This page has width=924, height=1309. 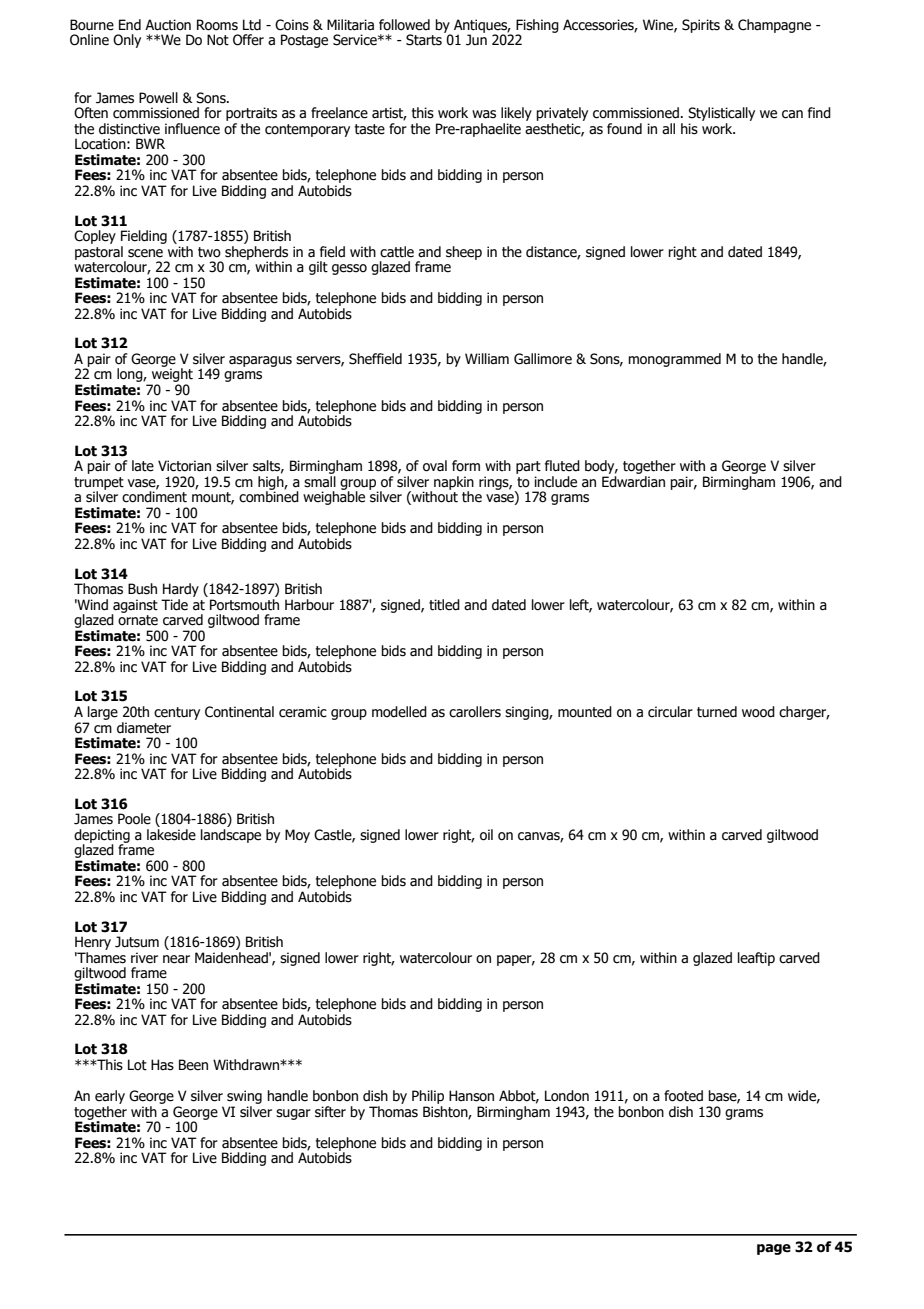 What do you see at coordinates (444, 605) in the page?
I see `titled` at bounding box center [444, 605].
